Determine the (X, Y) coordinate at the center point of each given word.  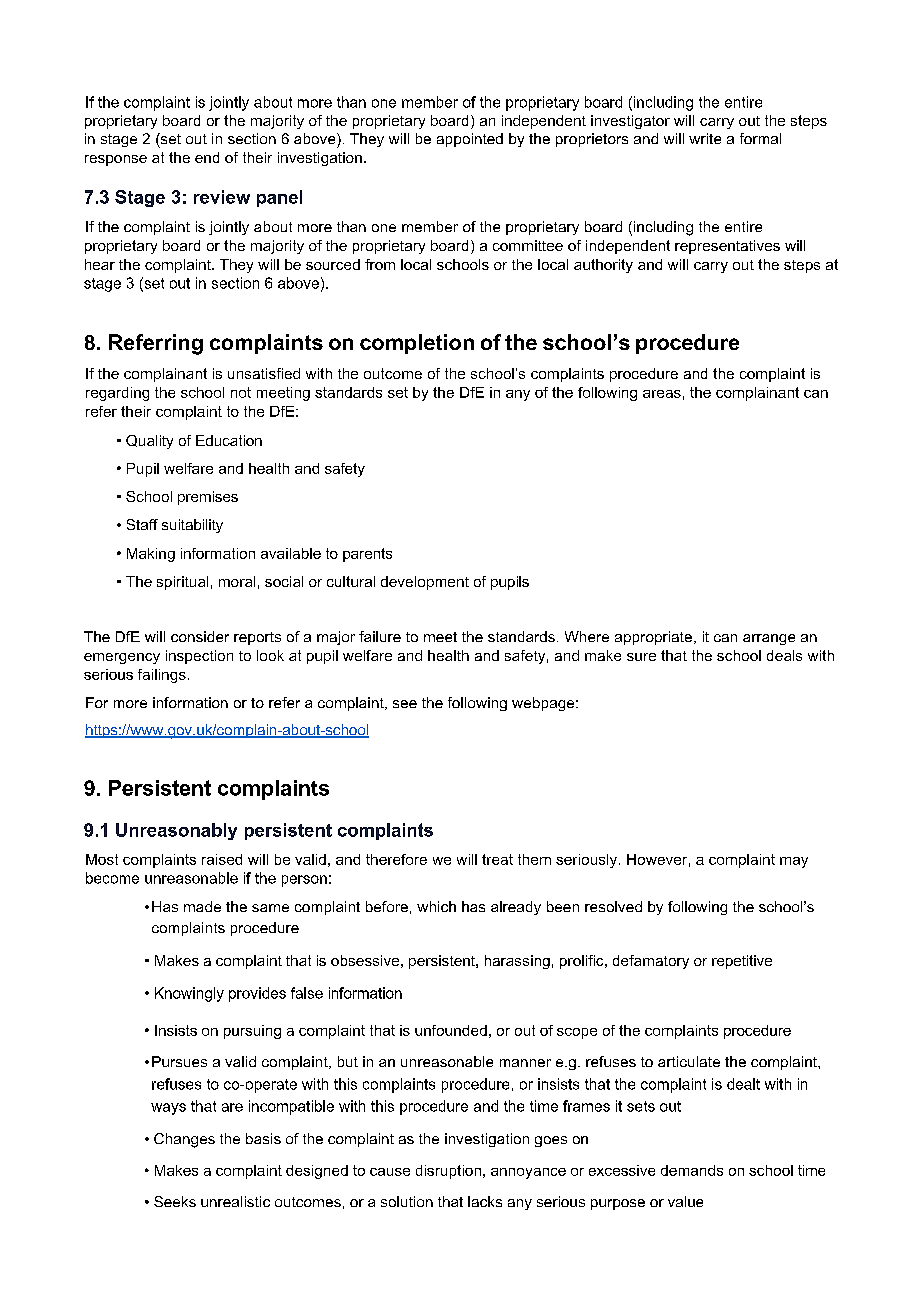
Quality (149, 442)
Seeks (175, 1201)
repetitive (742, 962)
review (222, 197)
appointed (470, 140)
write (705, 138)
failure (380, 636)
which (436, 906)
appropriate (655, 638)
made (202, 906)
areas (662, 394)
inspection (199, 657)
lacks (485, 1201)
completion (417, 344)
